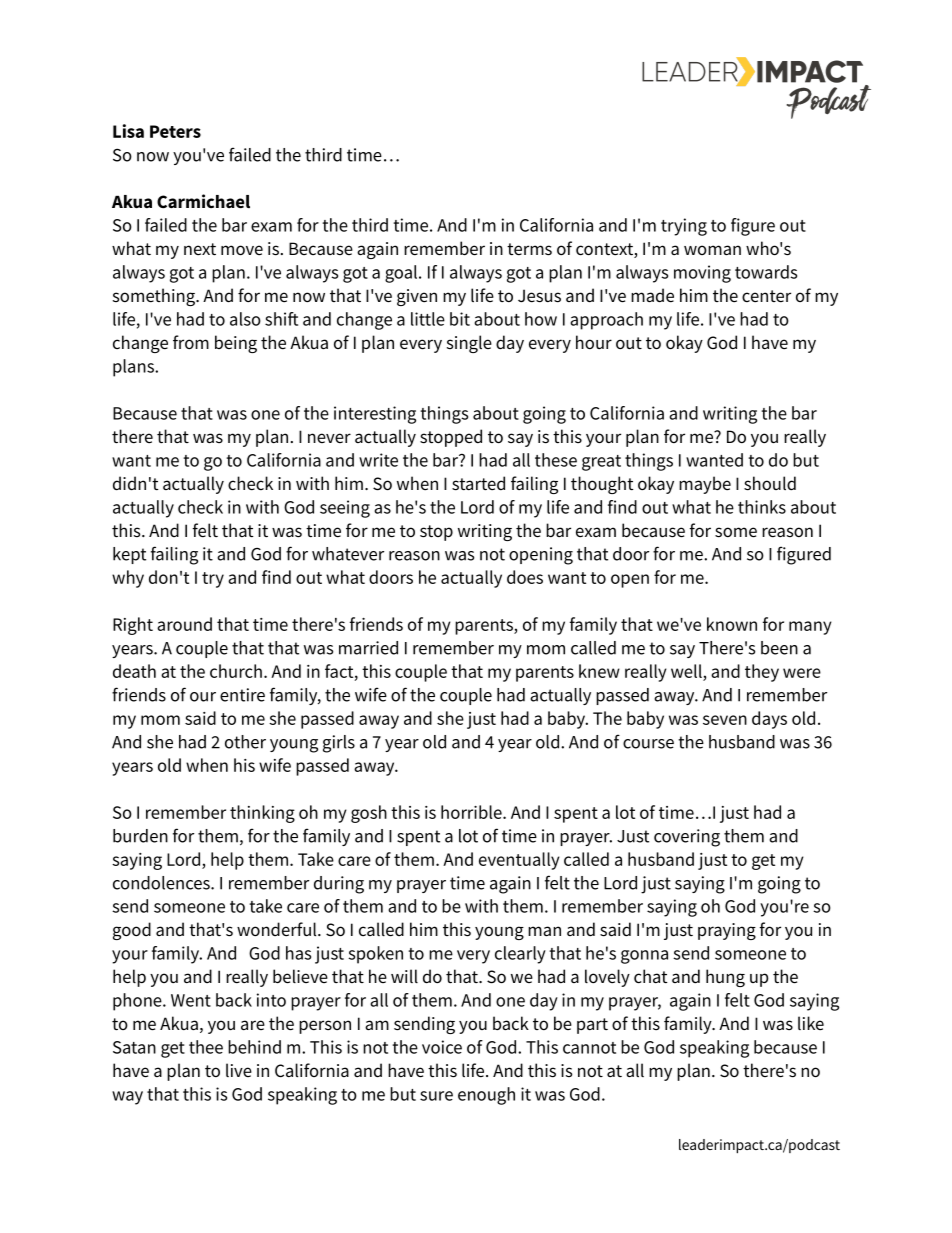 The image size is (952, 1233). What do you see at coordinates (175, 131) in the document?
I see `Peters` at bounding box center [175, 131].
